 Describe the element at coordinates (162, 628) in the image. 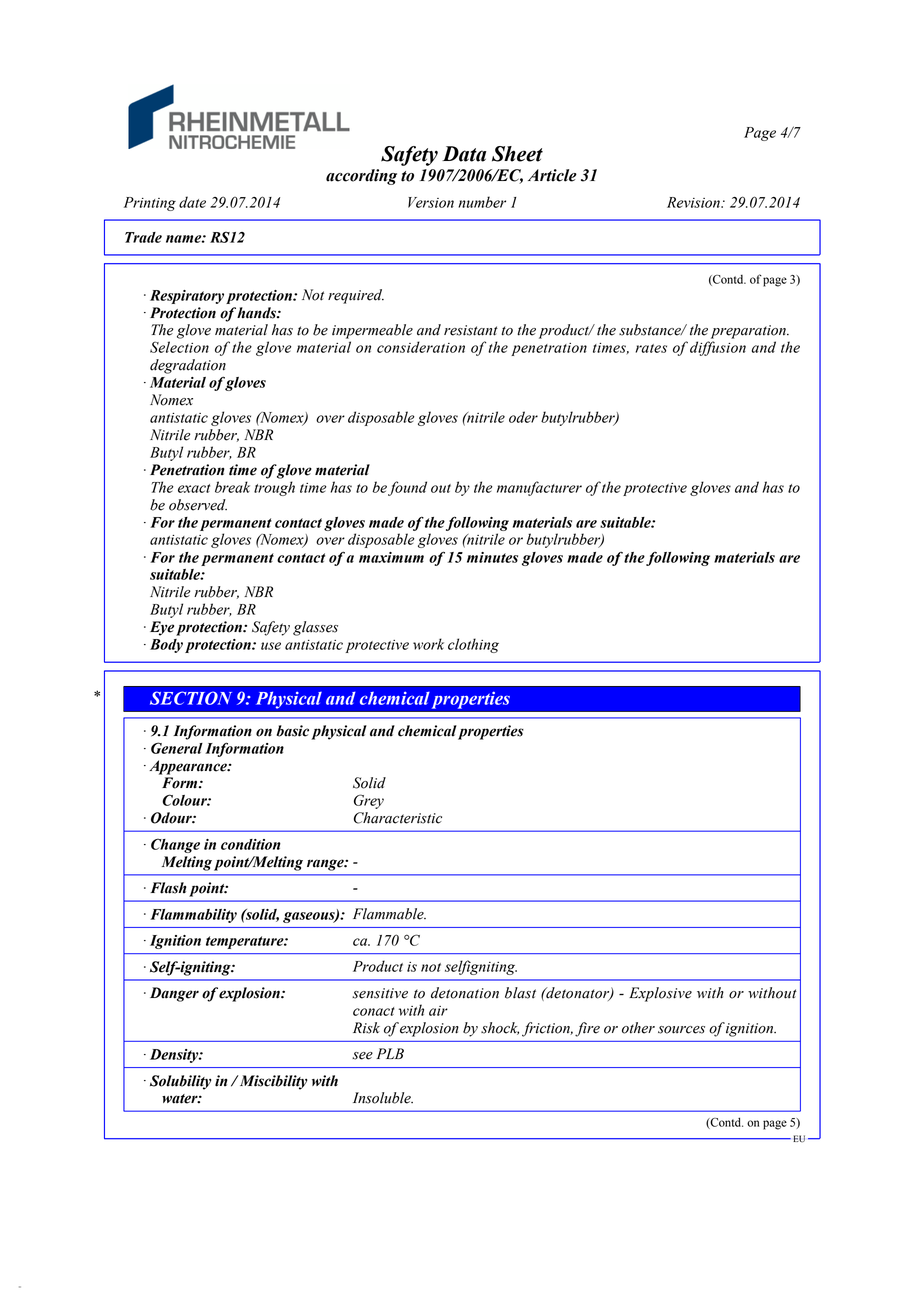

I see `Eye` at that location.
